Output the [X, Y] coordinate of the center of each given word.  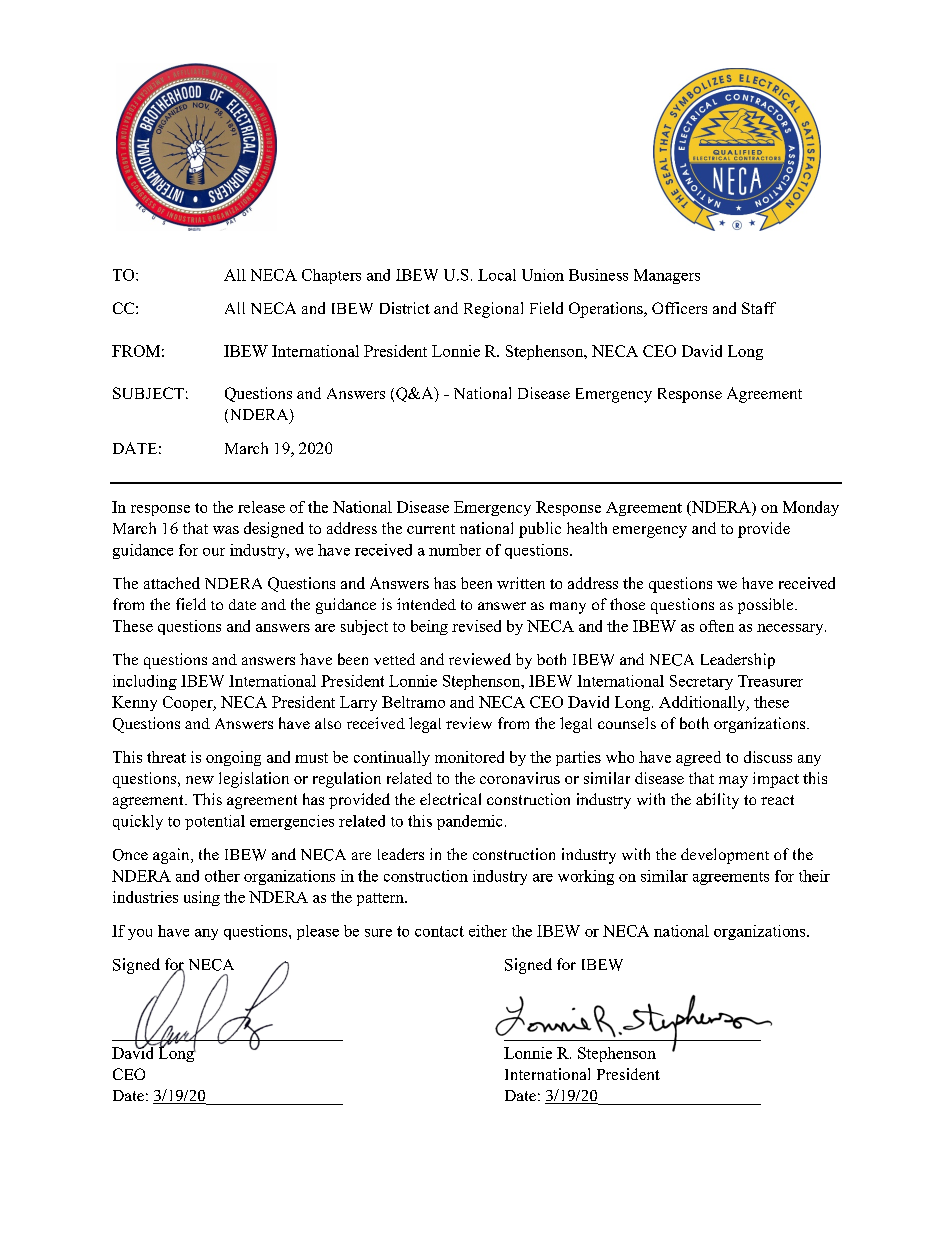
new [200, 780]
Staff [759, 308]
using [202, 898]
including [145, 682]
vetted [394, 659]
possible [767, 606]
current [431, 529]
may [733, 782]
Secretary [701, 682]
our [214, 552]
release [261, 507]
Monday [811, 508]
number [455, 550]
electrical [450, 799]
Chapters [331, 276]
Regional [493, 310]
